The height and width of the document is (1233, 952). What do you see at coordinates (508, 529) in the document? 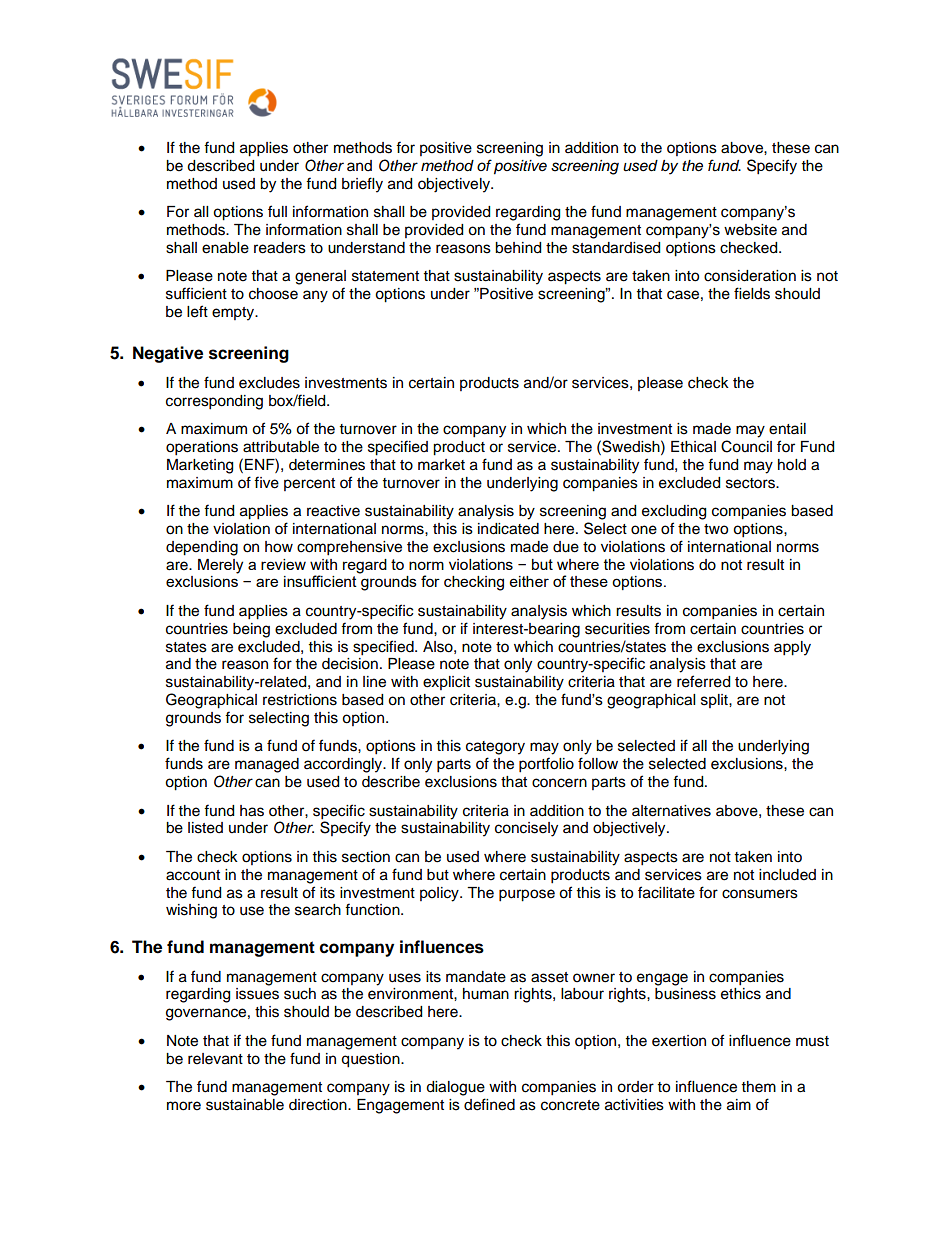
I see `indicated` at bounding box center [508, 529].
